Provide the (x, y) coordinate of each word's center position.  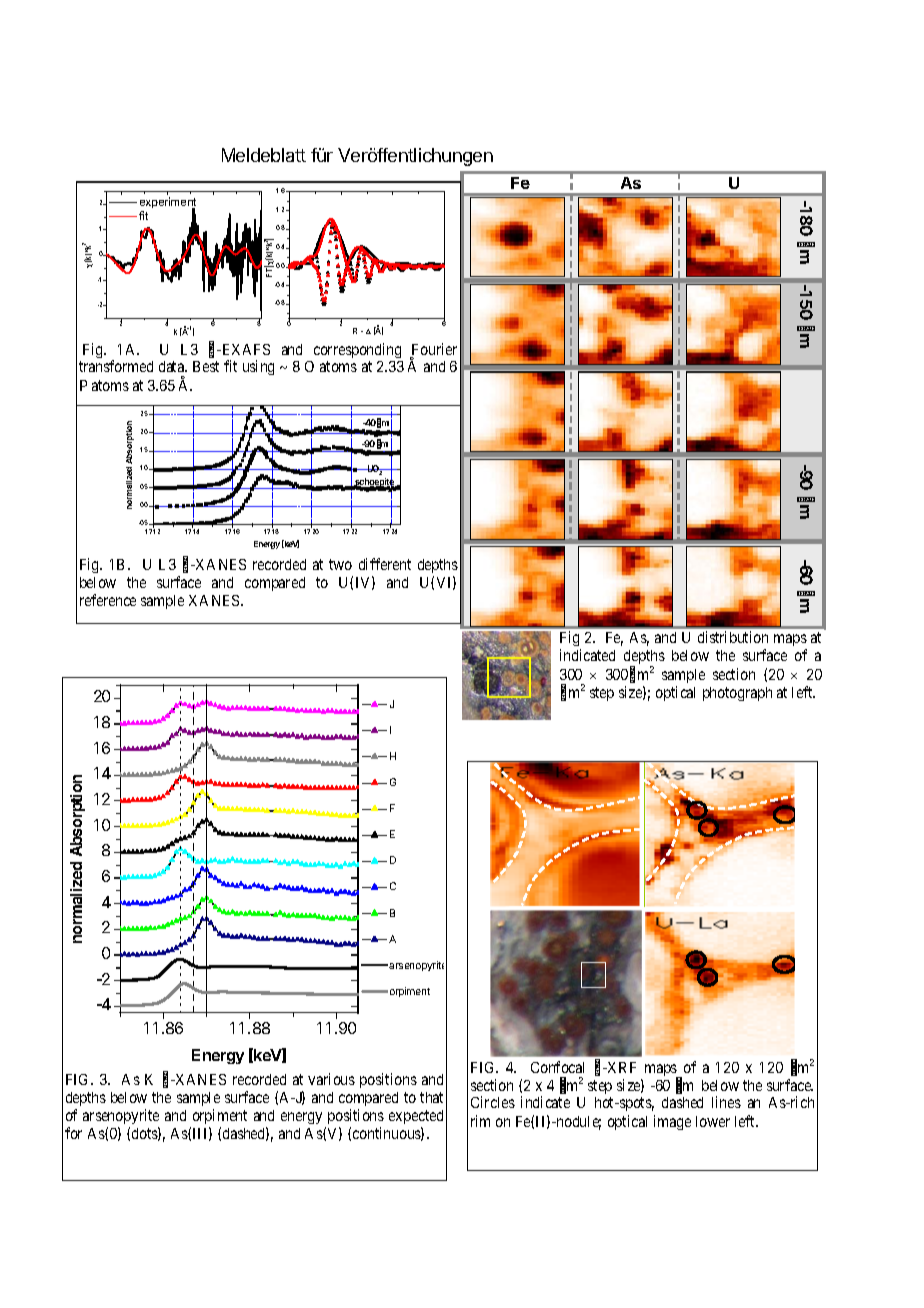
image (672, 1122)
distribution (733, 637)
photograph (737, 694)
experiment (168, 204)
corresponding (357, 350)
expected (416, 1117)
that (431, 1097)
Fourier (433, 350)
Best (206, 366)
